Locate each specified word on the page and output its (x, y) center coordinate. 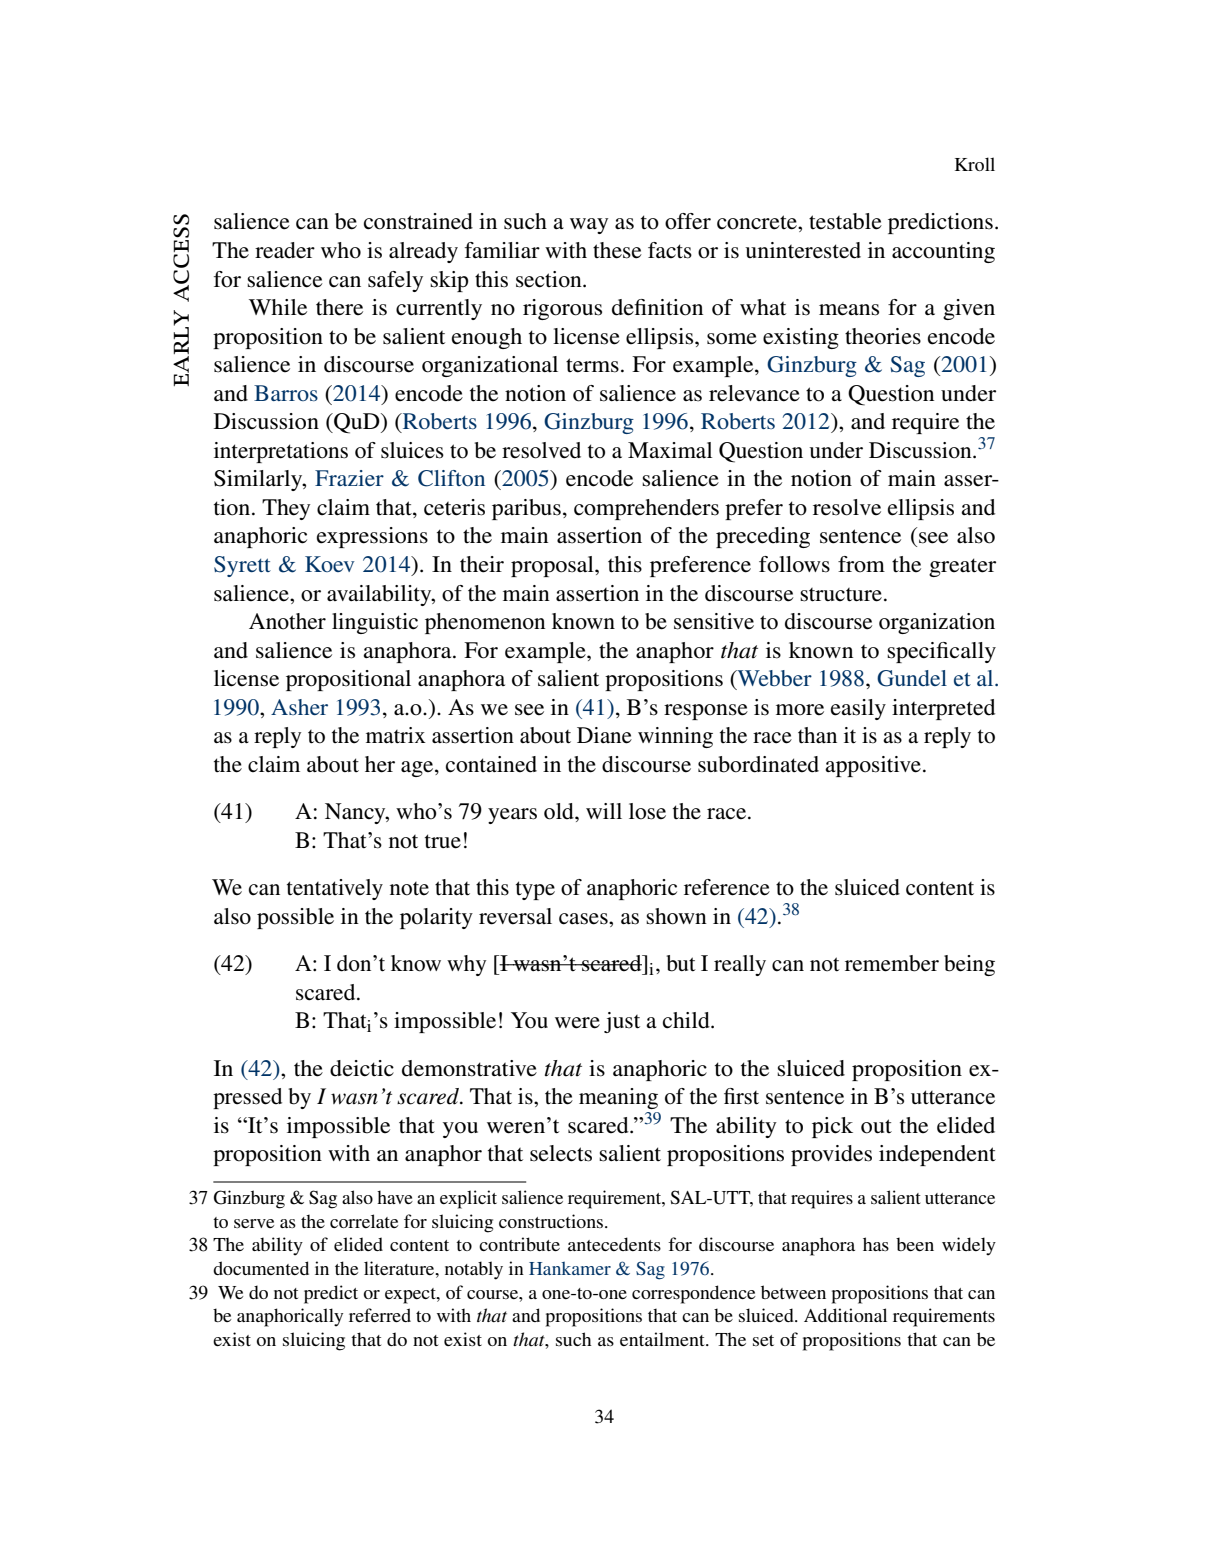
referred (380, 1315)
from (861, 564)
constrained (418, 221)
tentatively (335, 889)
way (589, 226)
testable (845, 221)
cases (584, 919)
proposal (553, 566)
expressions (372, 537)
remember (892, 963)
